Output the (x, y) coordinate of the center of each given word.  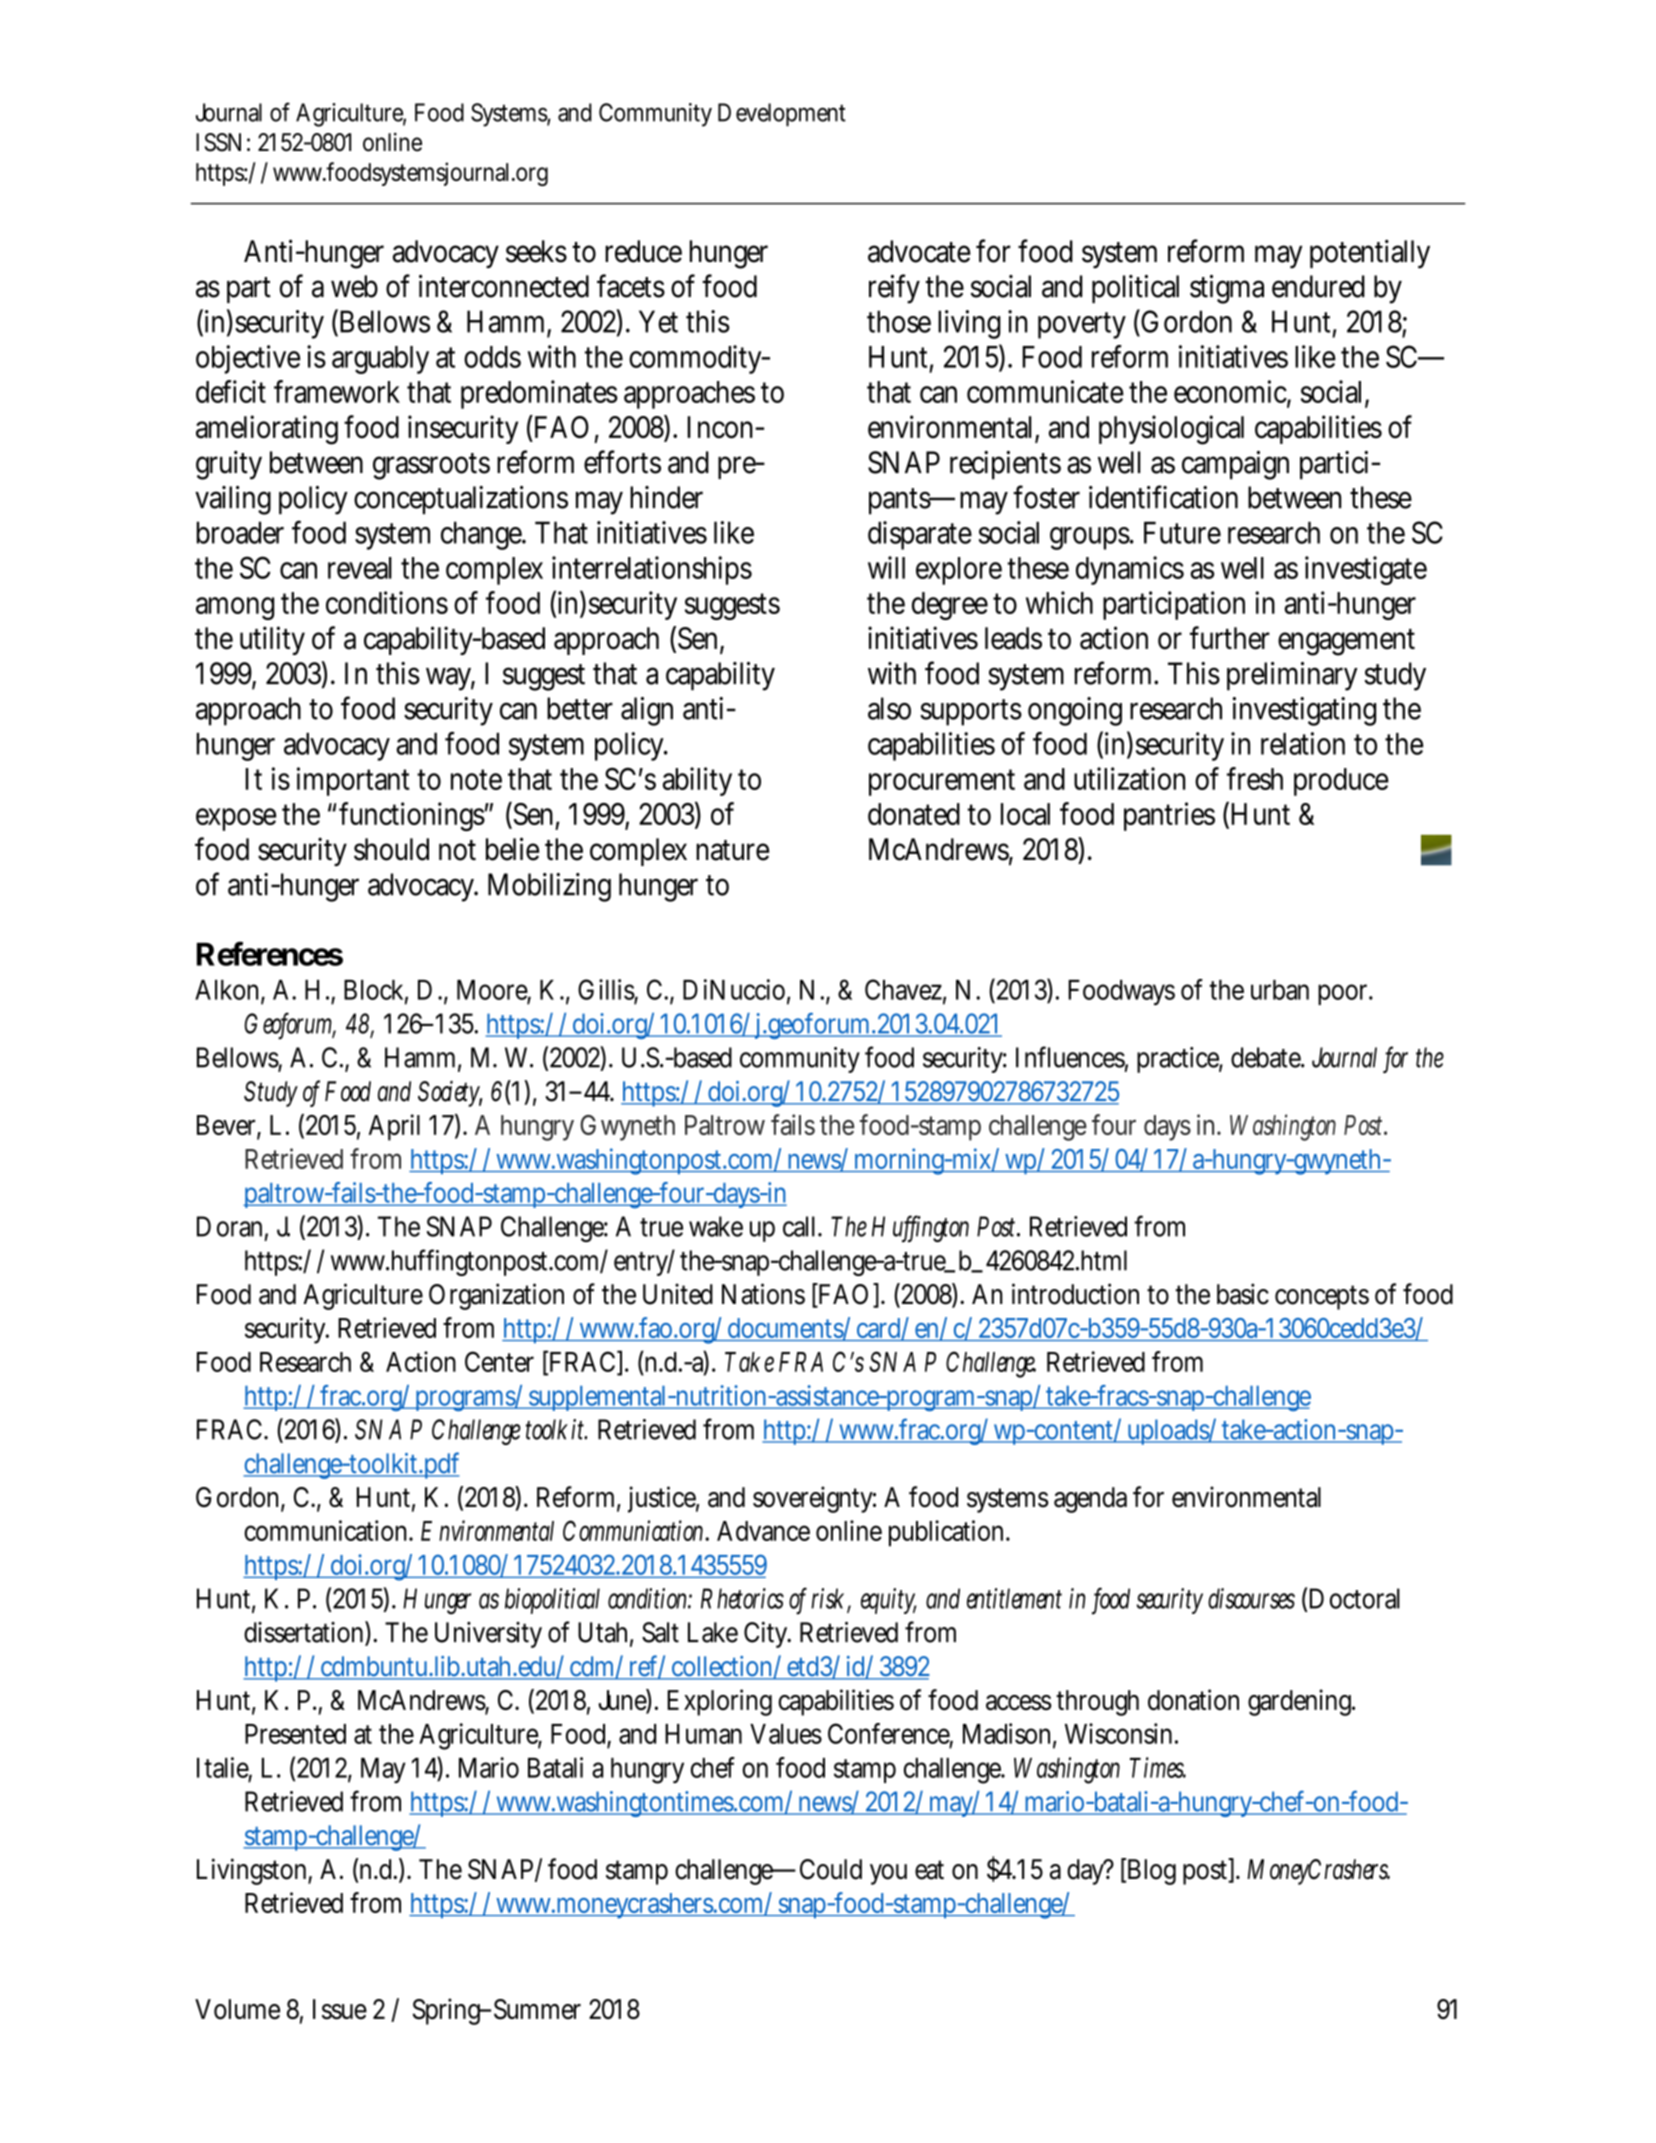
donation (1193, 1700)
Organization (496, 1296)
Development (782, 115)
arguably (380, 360)
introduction (1075, 1294)
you (888, 1874)
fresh (1255, 778)
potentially (1370, 254)
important (353, 781)
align (647, 711)
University (488, 1635)
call (799, 1226)
